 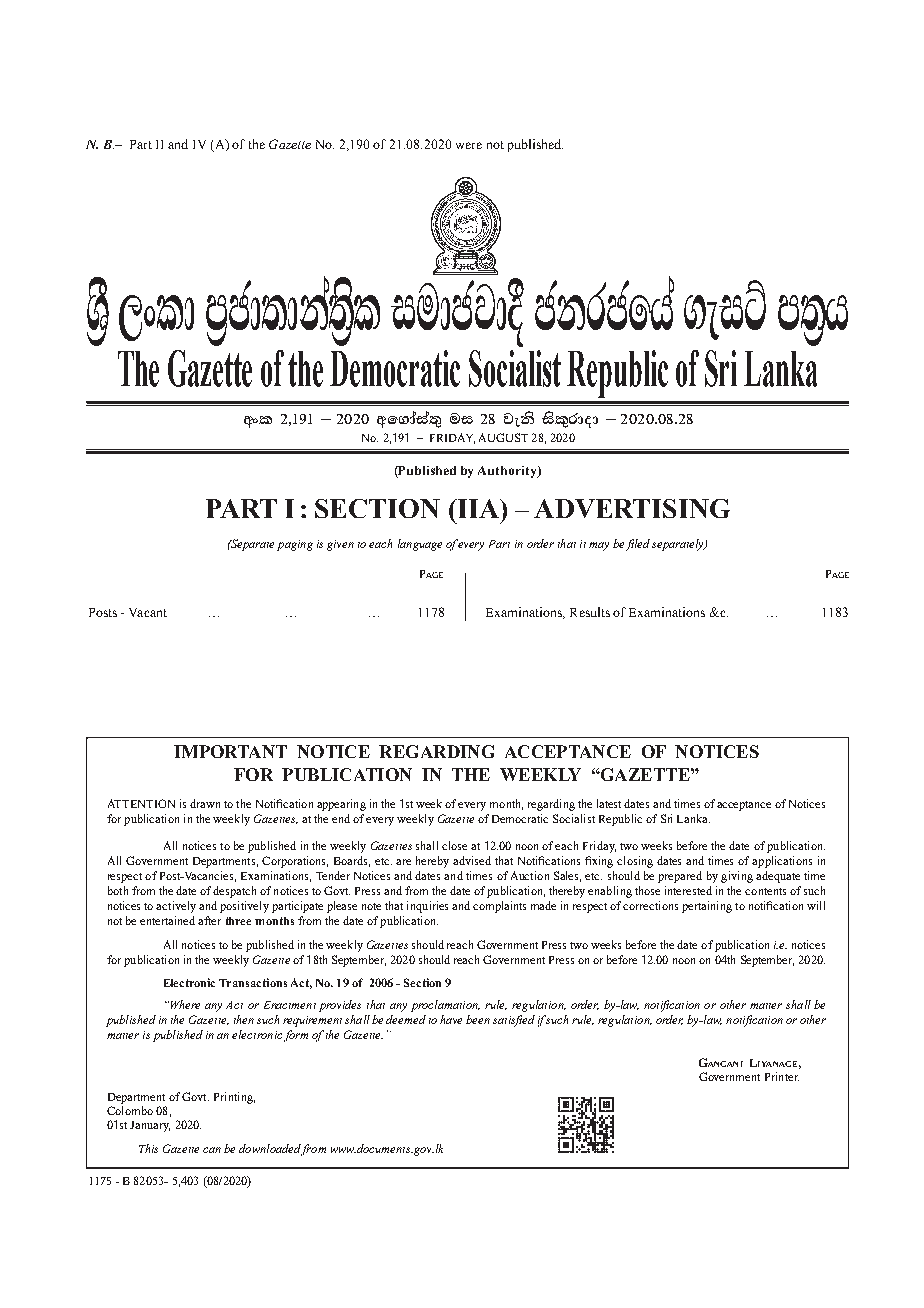 What do you see at coordinates (478, 1019) in the screenshot?
I see `been` at bounding box center [478, 1019].
